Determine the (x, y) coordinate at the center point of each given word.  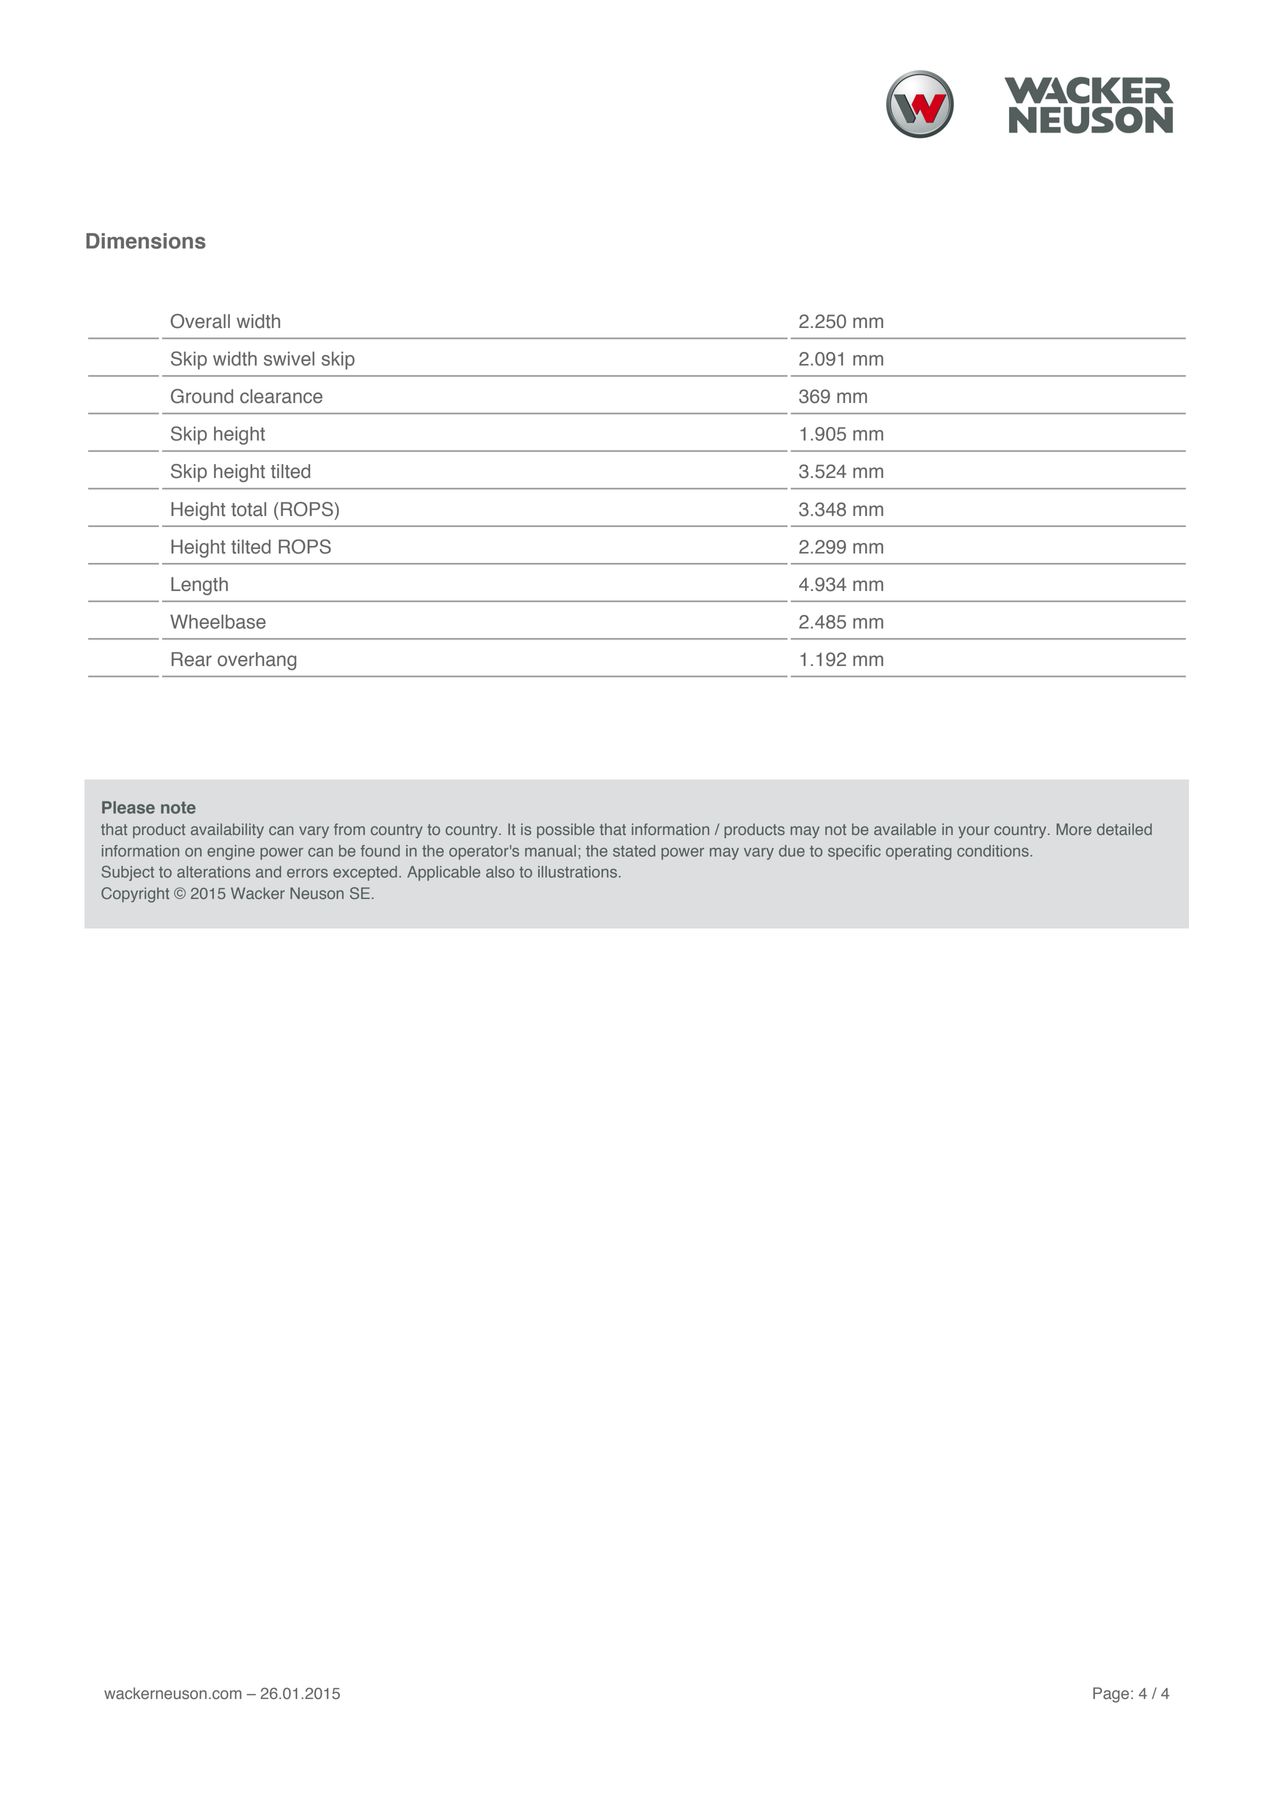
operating (919, 852)
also (500, 872)
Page (1111, 1695)
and (268, 872)
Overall (200, 321)
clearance (281, 396)
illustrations (577, 872)
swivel (289, 358)
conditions (994, 851)
